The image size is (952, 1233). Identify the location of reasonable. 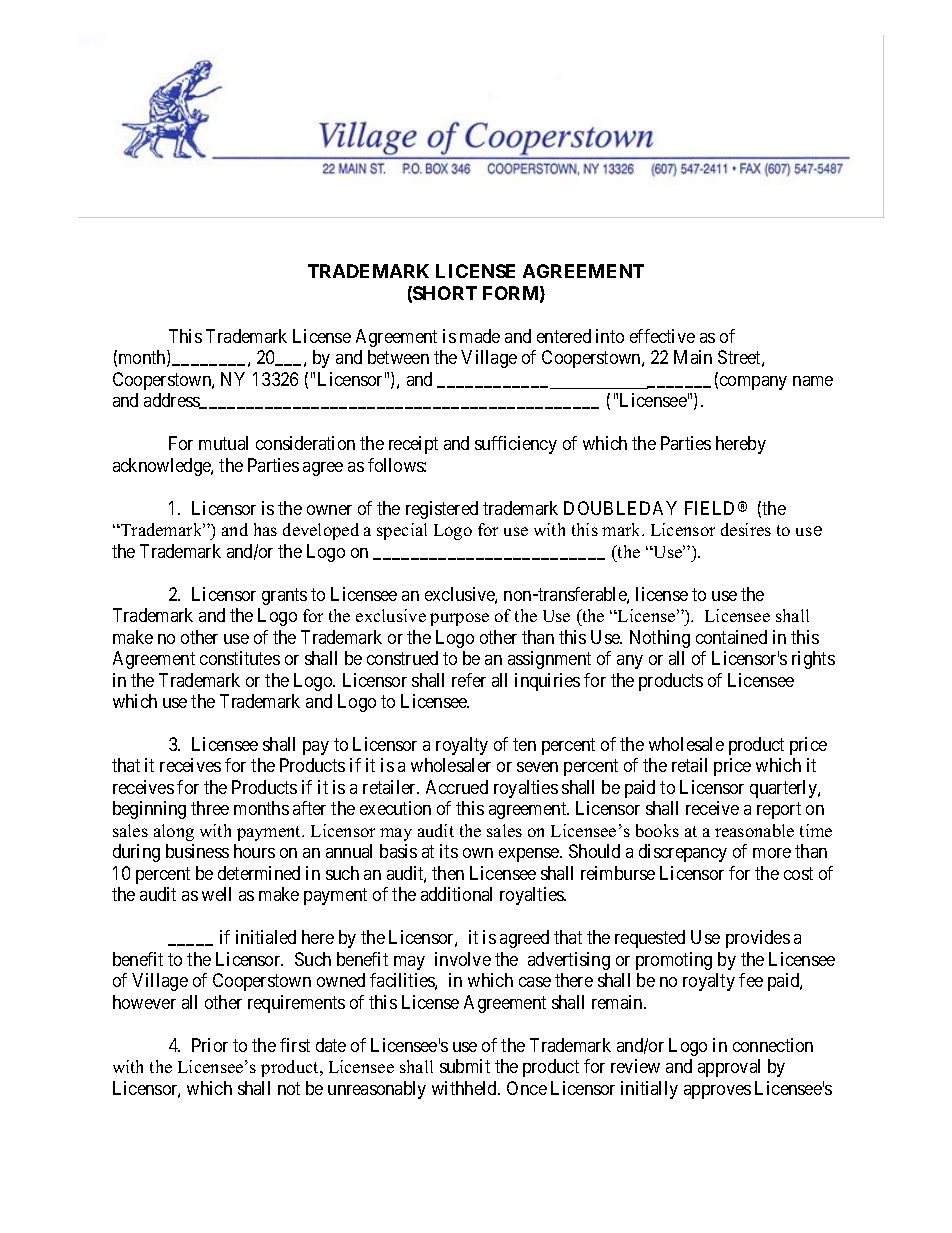
(754, 830).
